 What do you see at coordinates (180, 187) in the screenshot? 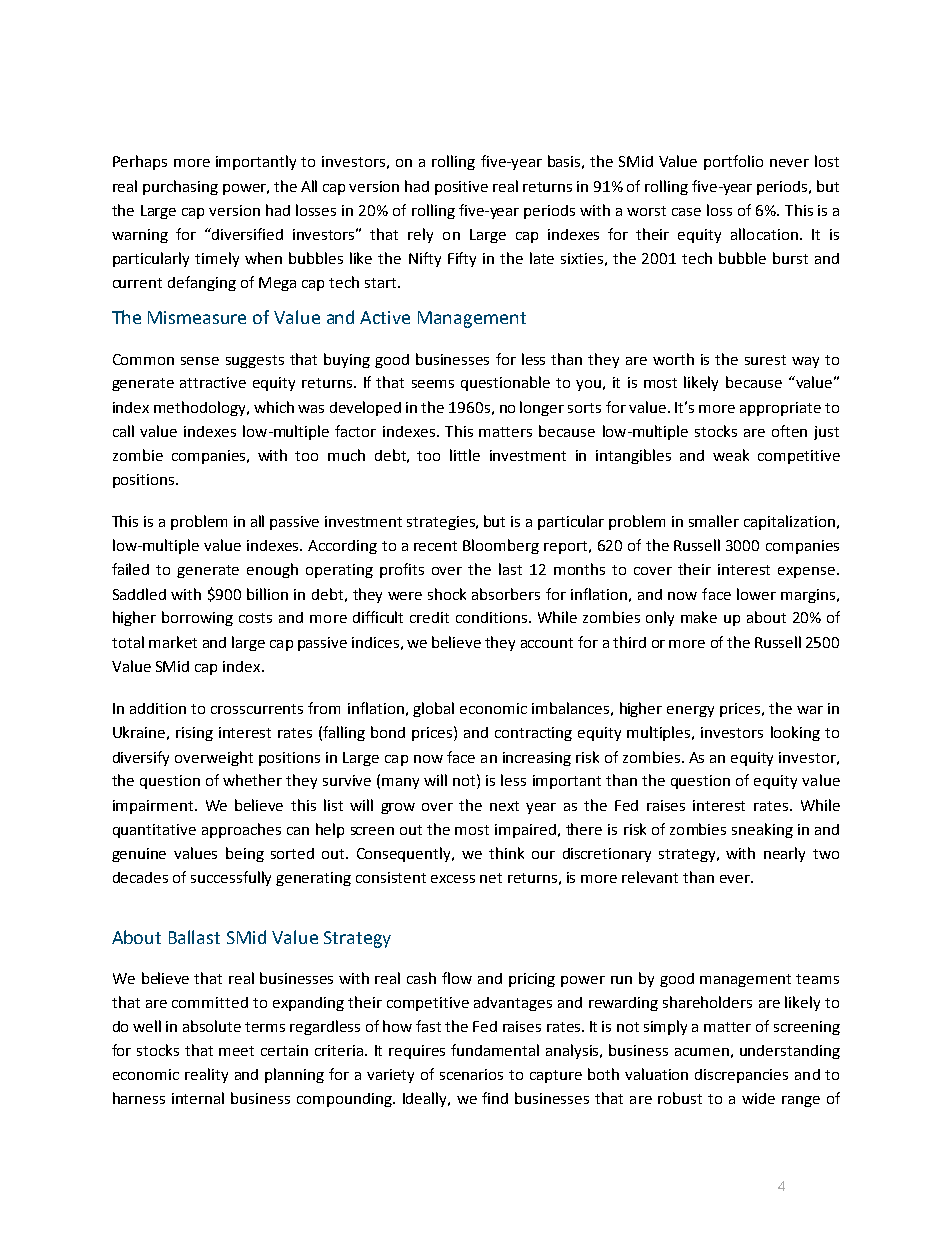
I see `purchasing` at bounding box center [180, 187].
